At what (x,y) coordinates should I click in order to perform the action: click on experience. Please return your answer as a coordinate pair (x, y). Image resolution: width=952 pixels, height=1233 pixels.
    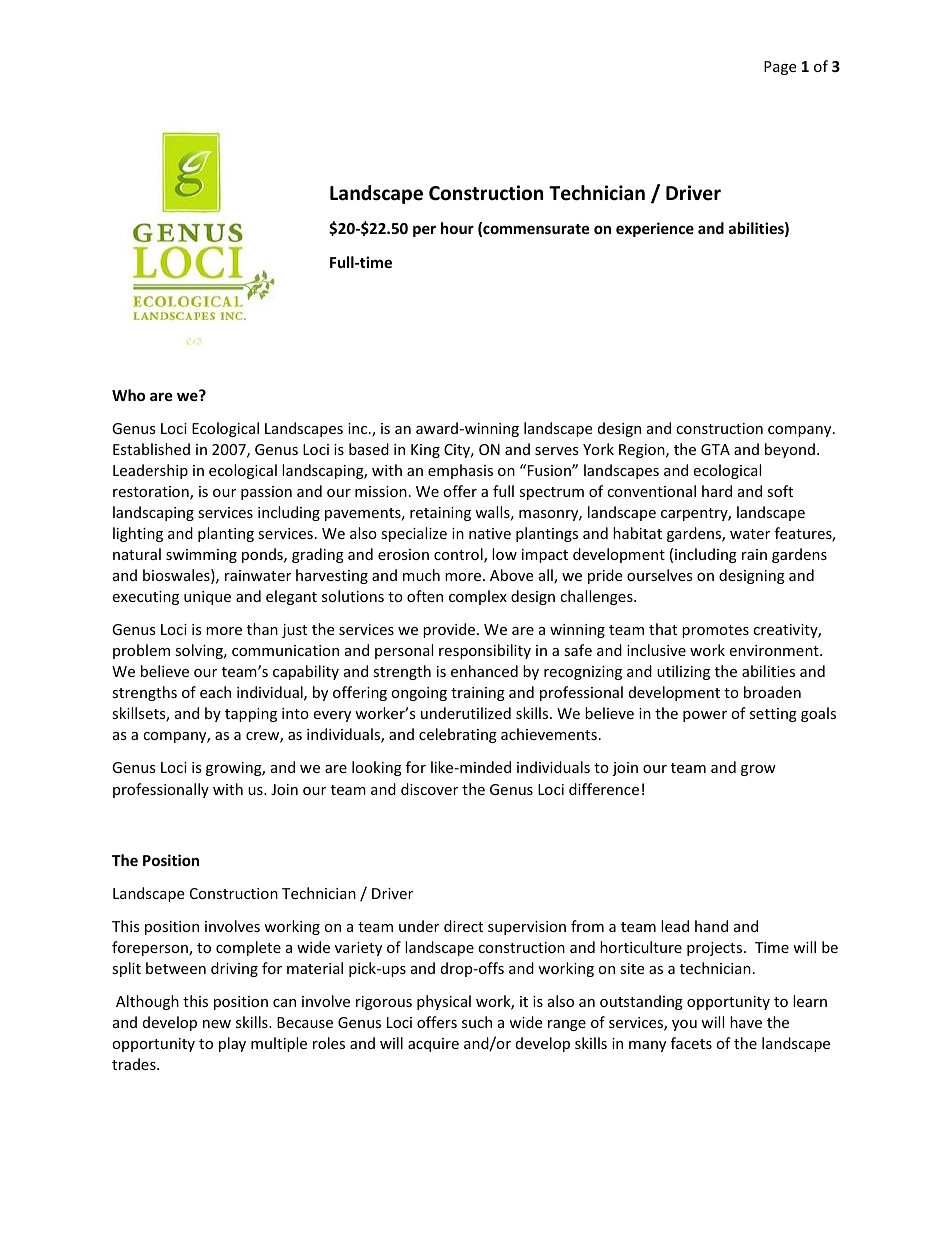
    Looking at the image, I should click on (655, 229).
